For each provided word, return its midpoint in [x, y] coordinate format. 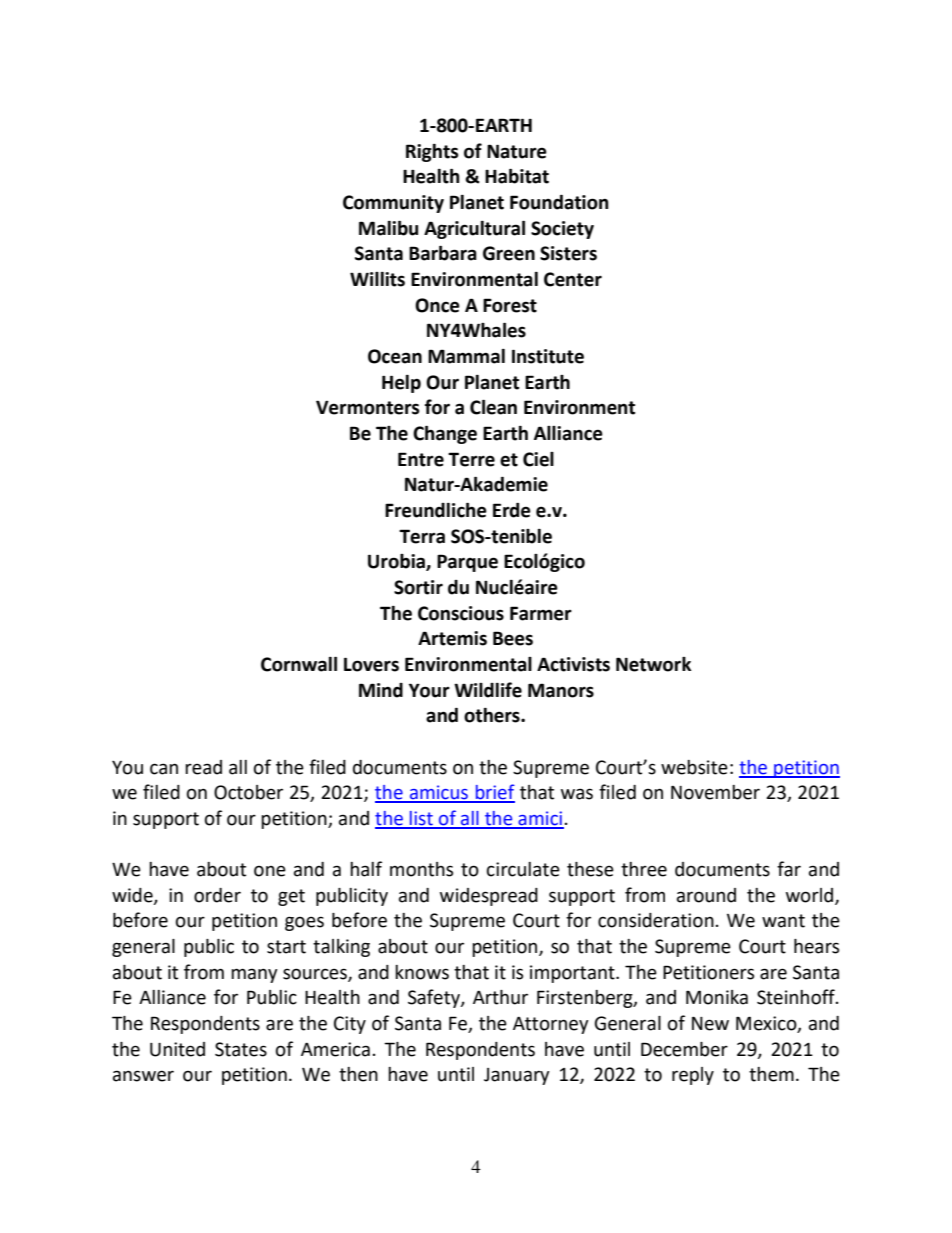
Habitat [517, 176]
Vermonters [367, 407]
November [715, 792]
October [248, 792]
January [517, 1076]
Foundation [559, 202]
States [241, 1049]
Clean [493, 407]
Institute [548, 356]
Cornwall [299, 664]
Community [393, 204]
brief [494, 793]
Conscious [461, 613]
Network [653, 664]
